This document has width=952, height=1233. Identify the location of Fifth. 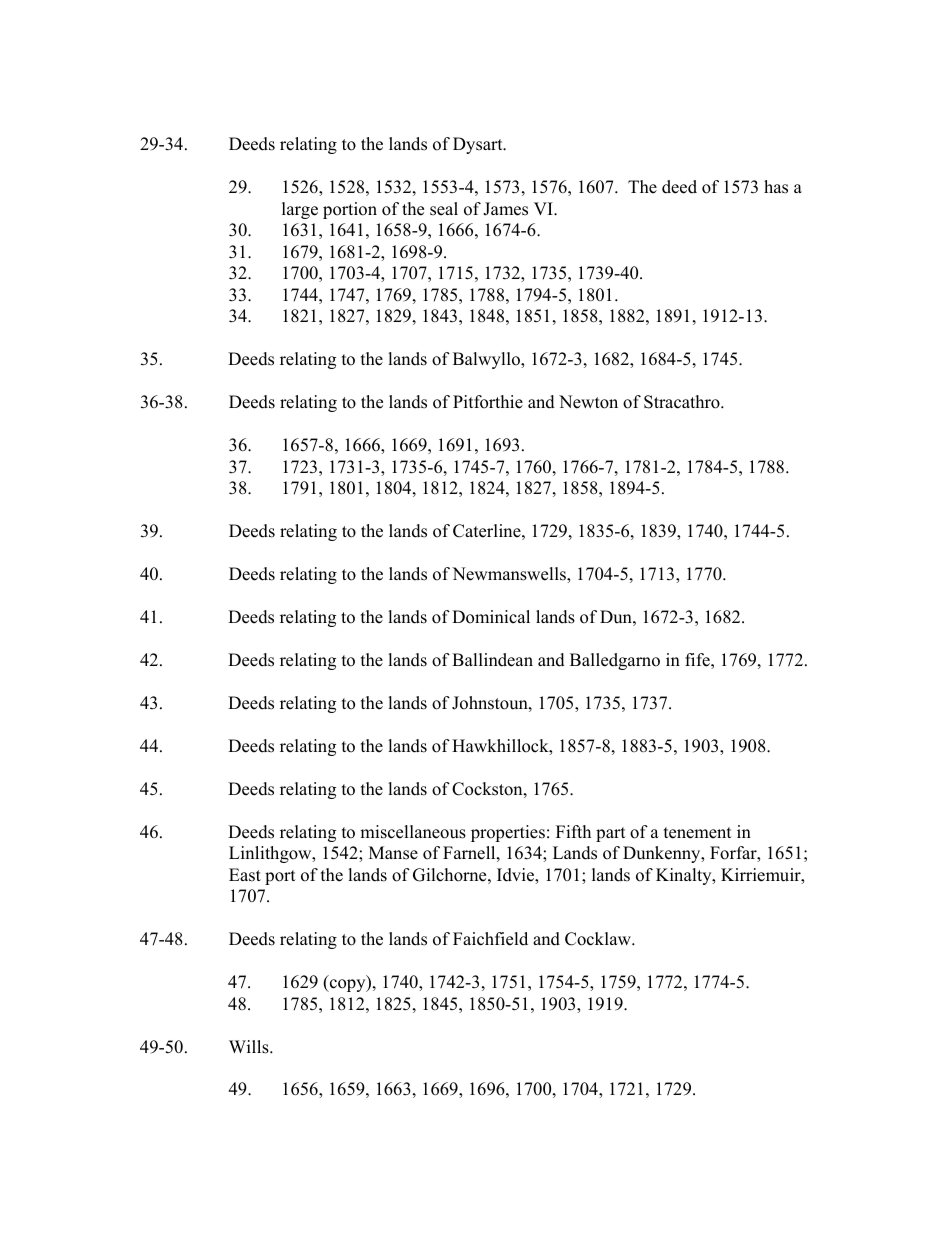
(573, 831).
